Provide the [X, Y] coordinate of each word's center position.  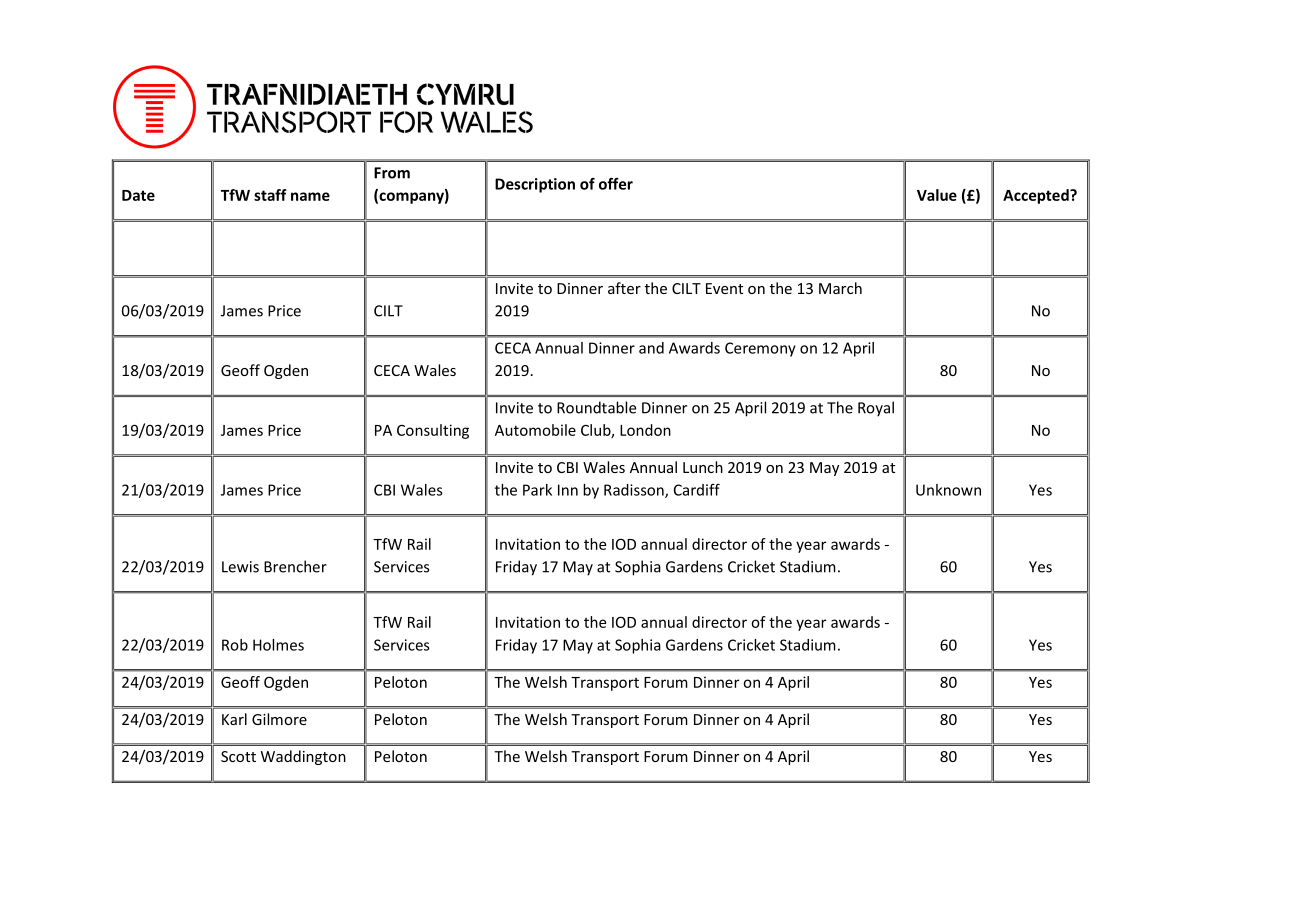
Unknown [948, 490]
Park [537, 490]
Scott [238, 756]
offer [616, 184]
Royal [876, 409]
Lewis [240, 567]
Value [937, 195]
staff [270, 195]
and [651, 348]
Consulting [433, 431]
